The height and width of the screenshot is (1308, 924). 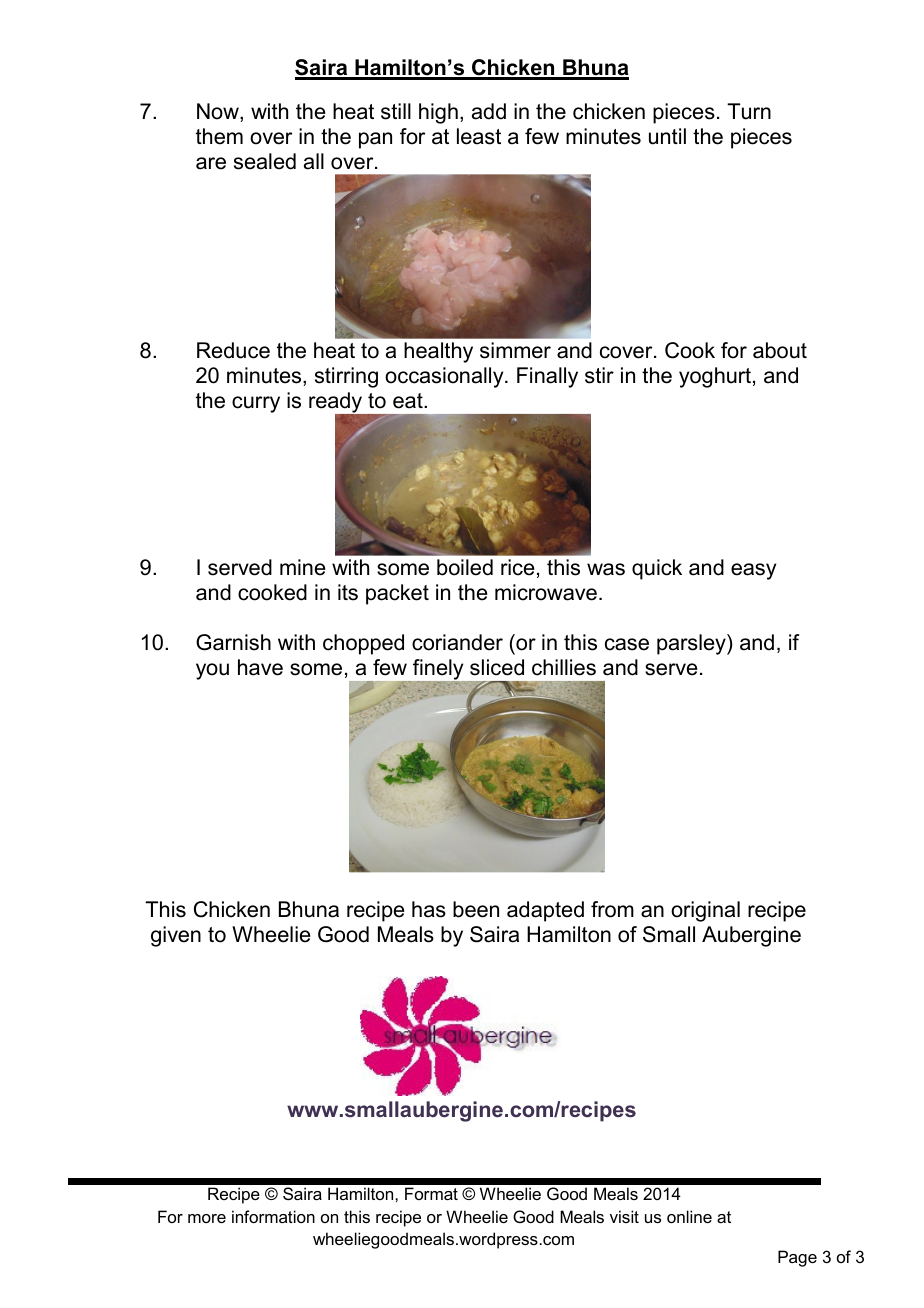 What do you see at coordinates (479, 136) in the screenshot?
I see `least` at bounding box center [479, 136].
